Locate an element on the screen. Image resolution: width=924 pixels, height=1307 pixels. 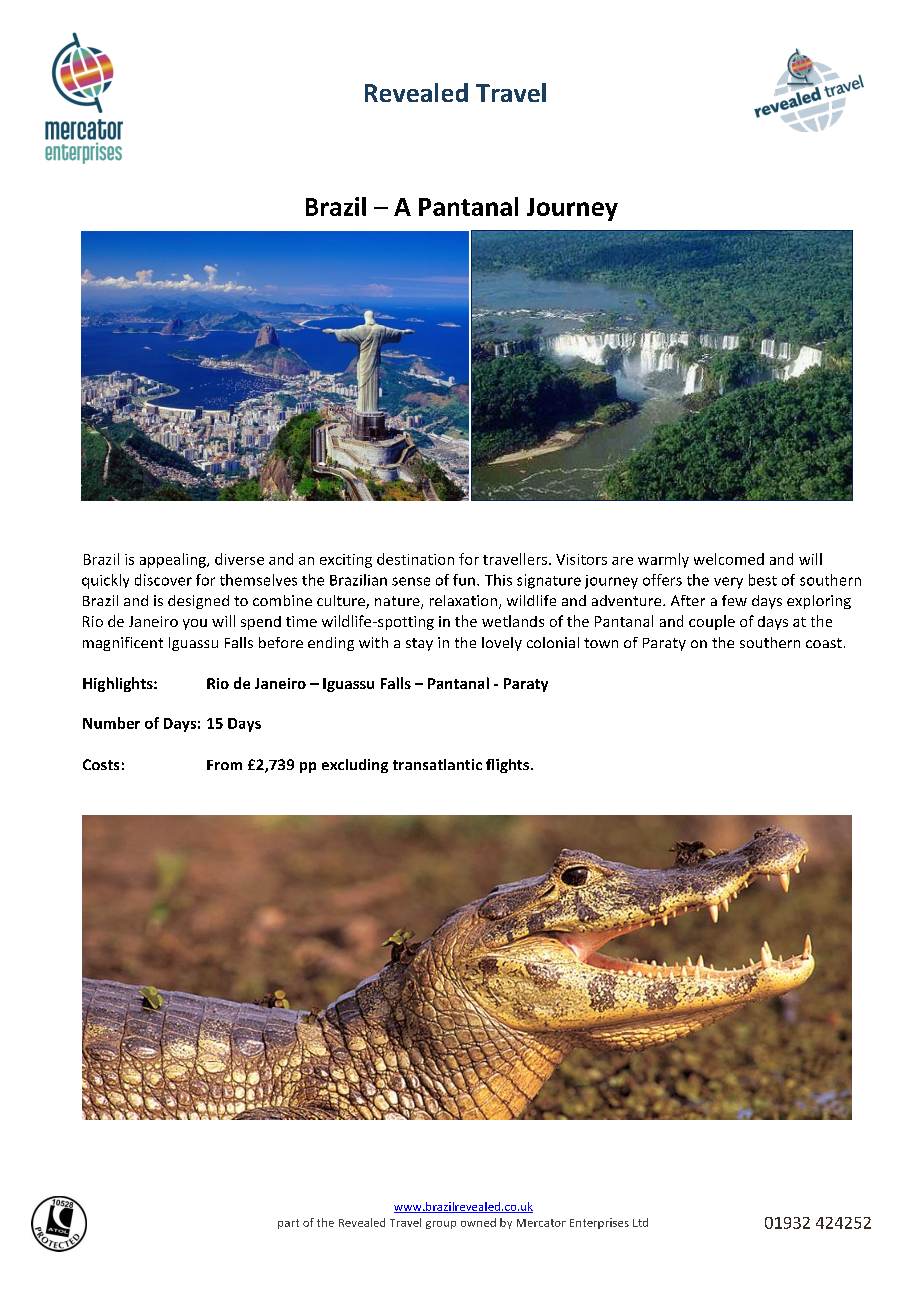
flights is located at coordinates (507, 766).
